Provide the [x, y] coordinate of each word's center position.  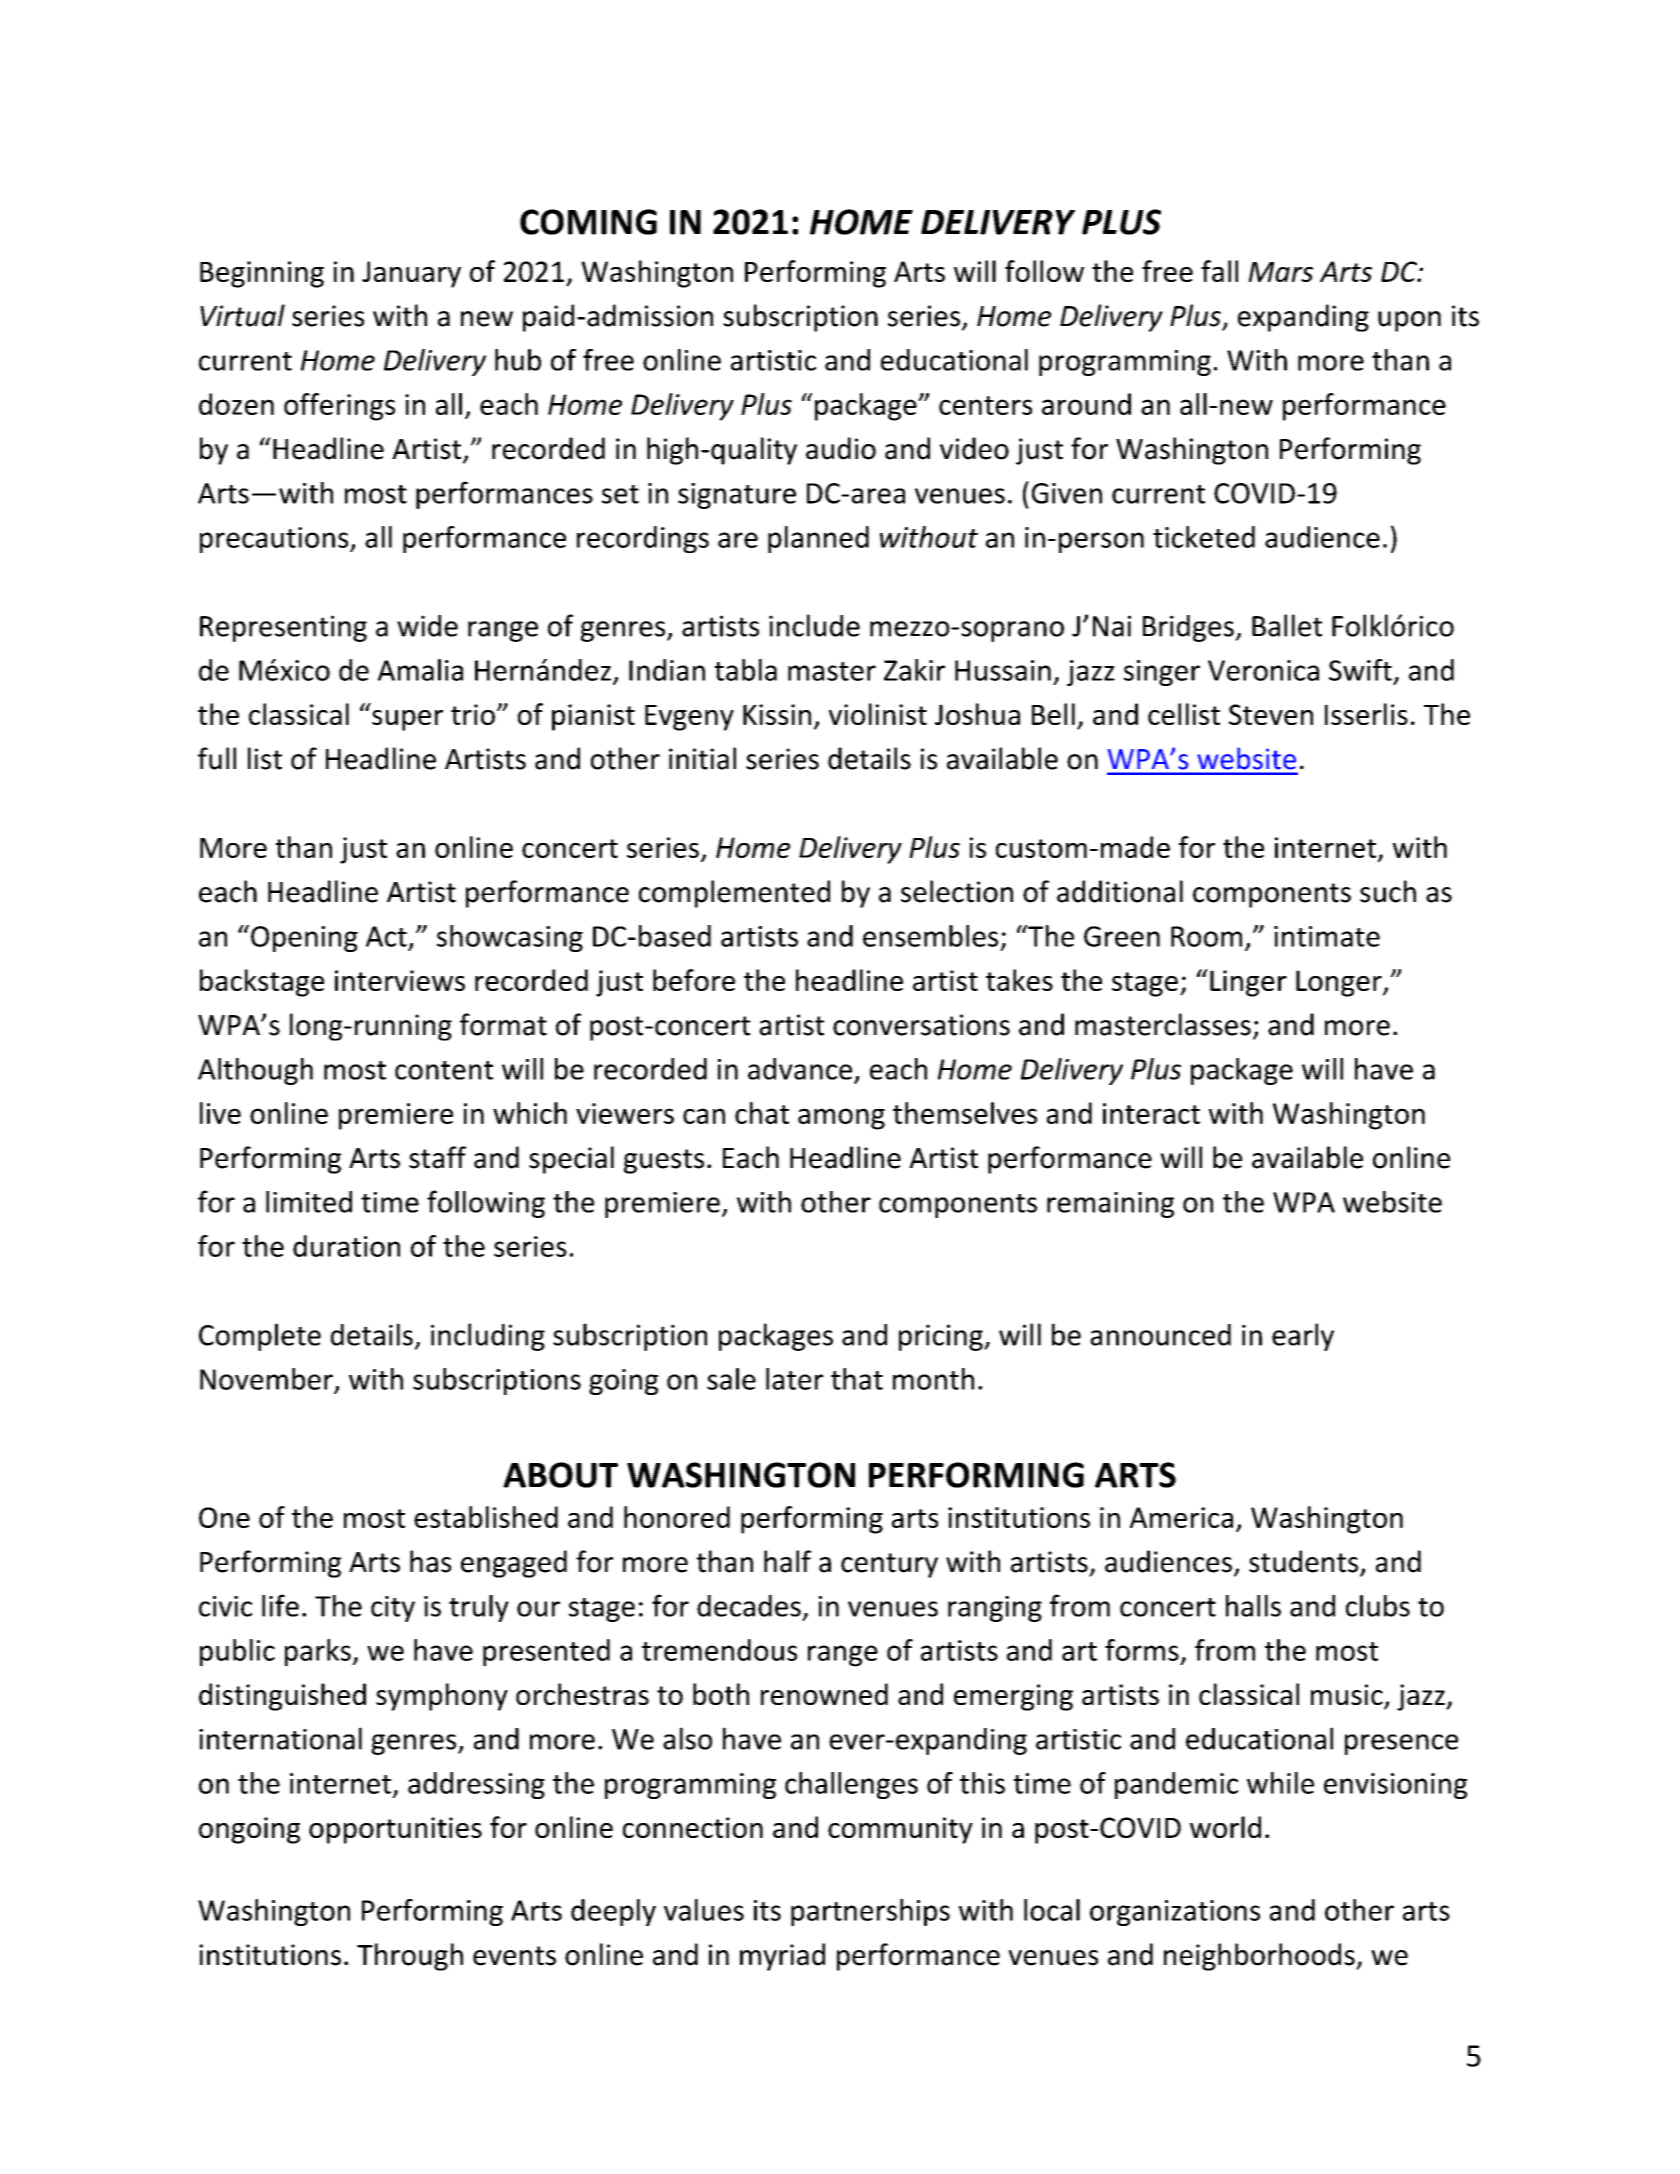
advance [800, 1069]
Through [410, 1957]
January [411, 274]
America [1181, 1517]
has [430, 1561]
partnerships [870, 1912]
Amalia [420, 670]
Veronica [1263, 670]
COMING [588, 222]
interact [1151, 1113]
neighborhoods [1260, 1957]
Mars [1281, 272]
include [814, 625]
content [444, 1070]
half [787, 1561]
